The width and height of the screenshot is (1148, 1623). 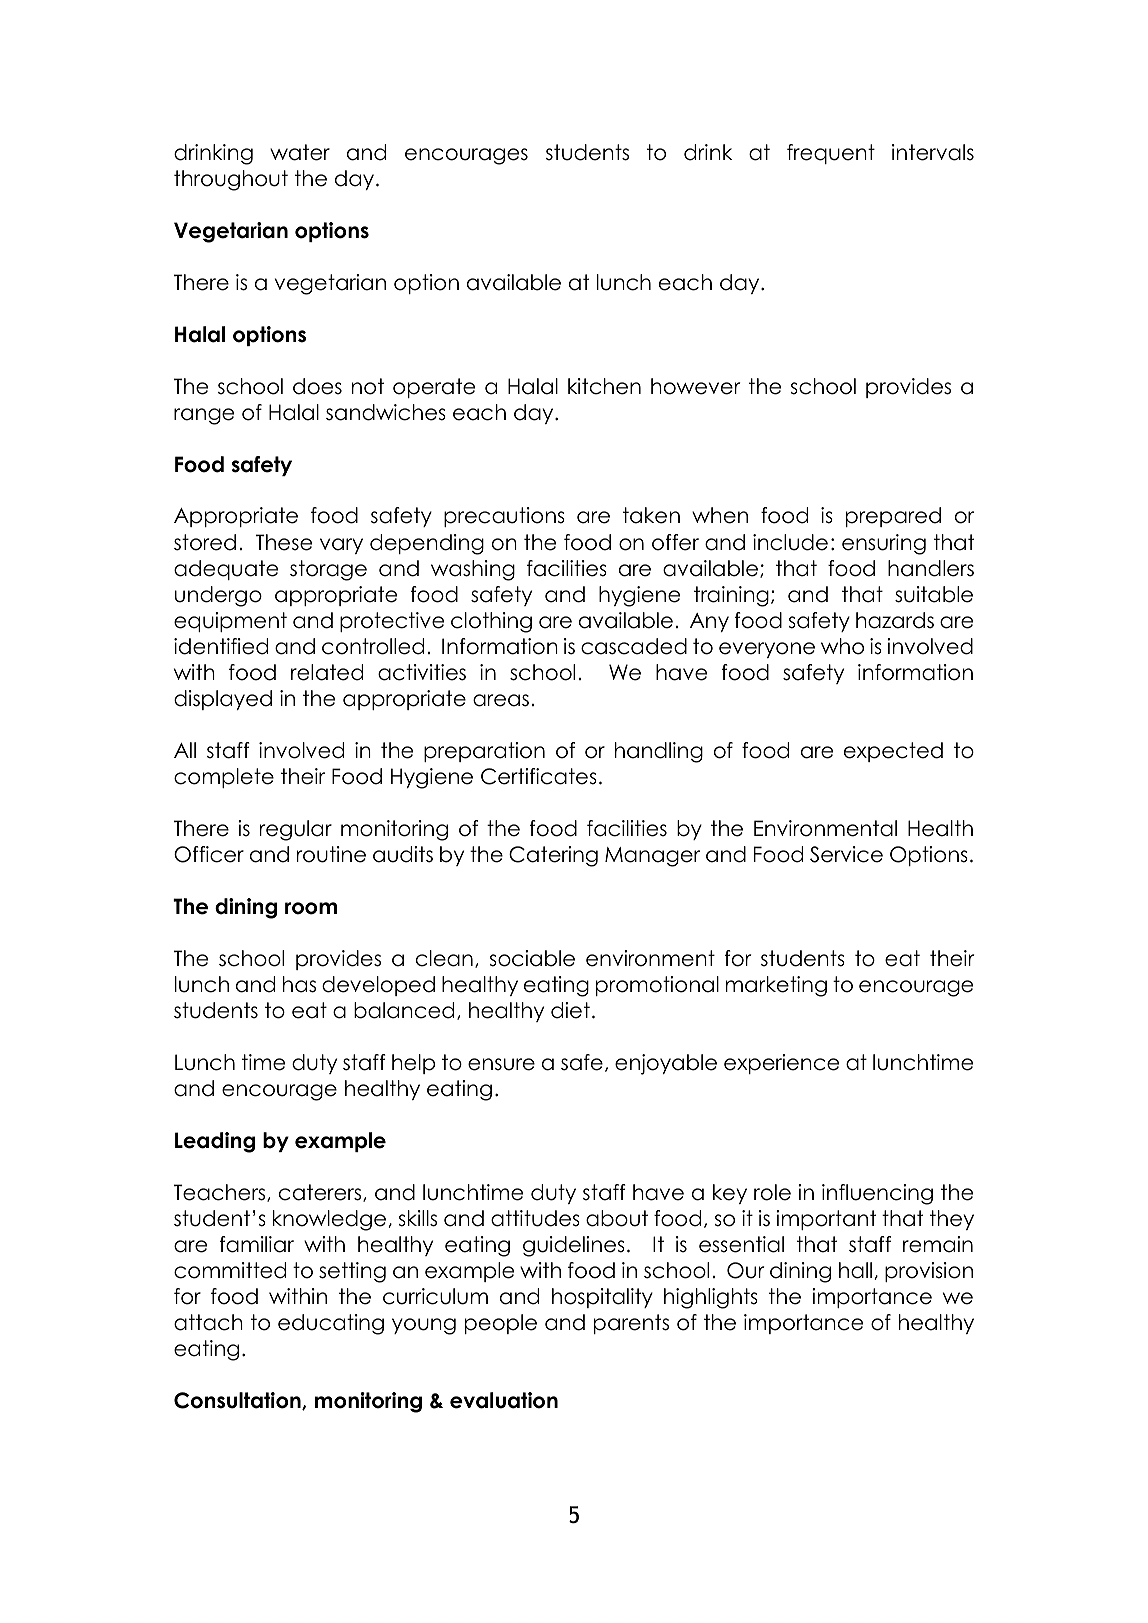 What do you see at coordinates (539, 776) in the screenshot?
I see `Certificates` at bounding box center [539, 776].
